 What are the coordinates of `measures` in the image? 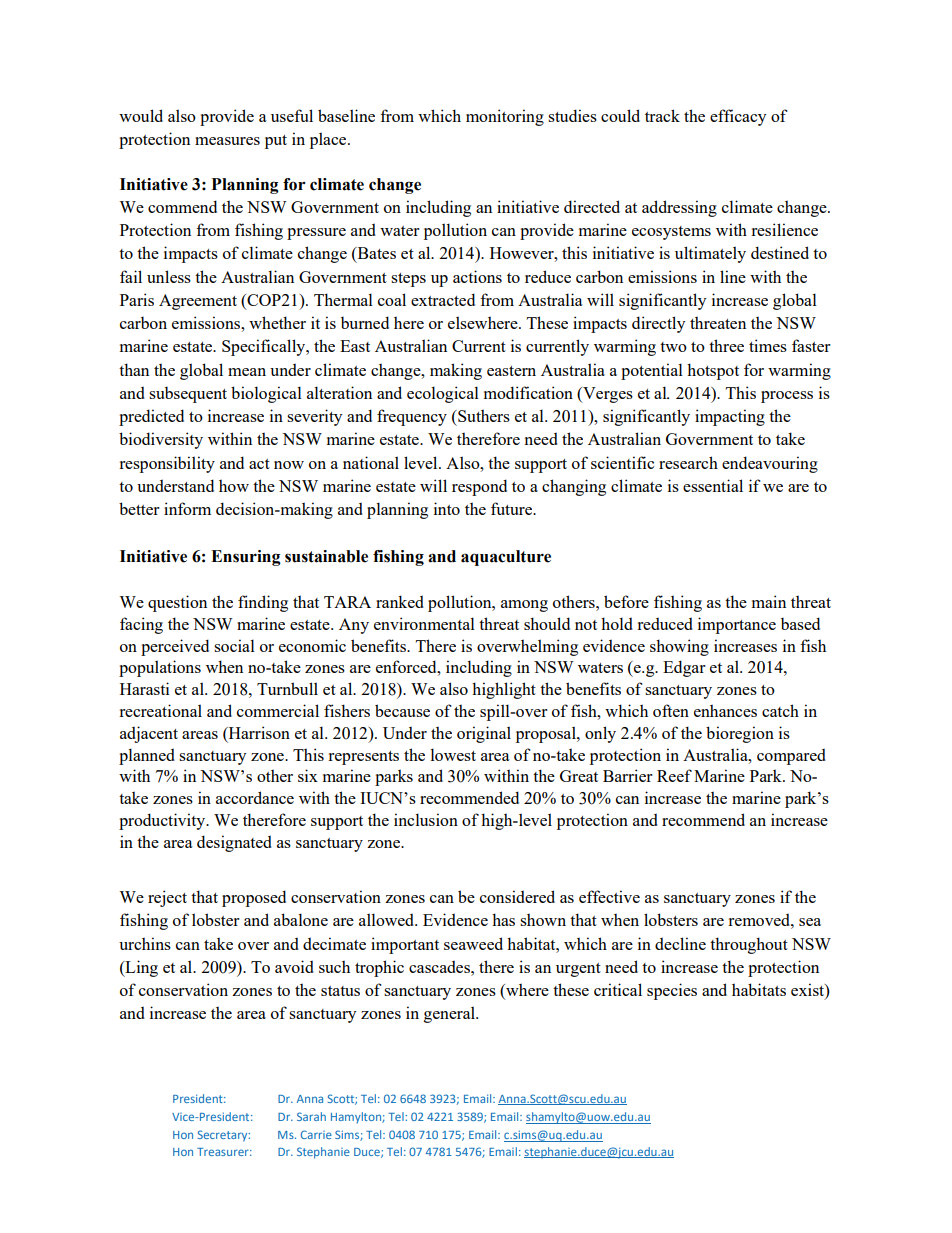 It's located at (227, 141).
